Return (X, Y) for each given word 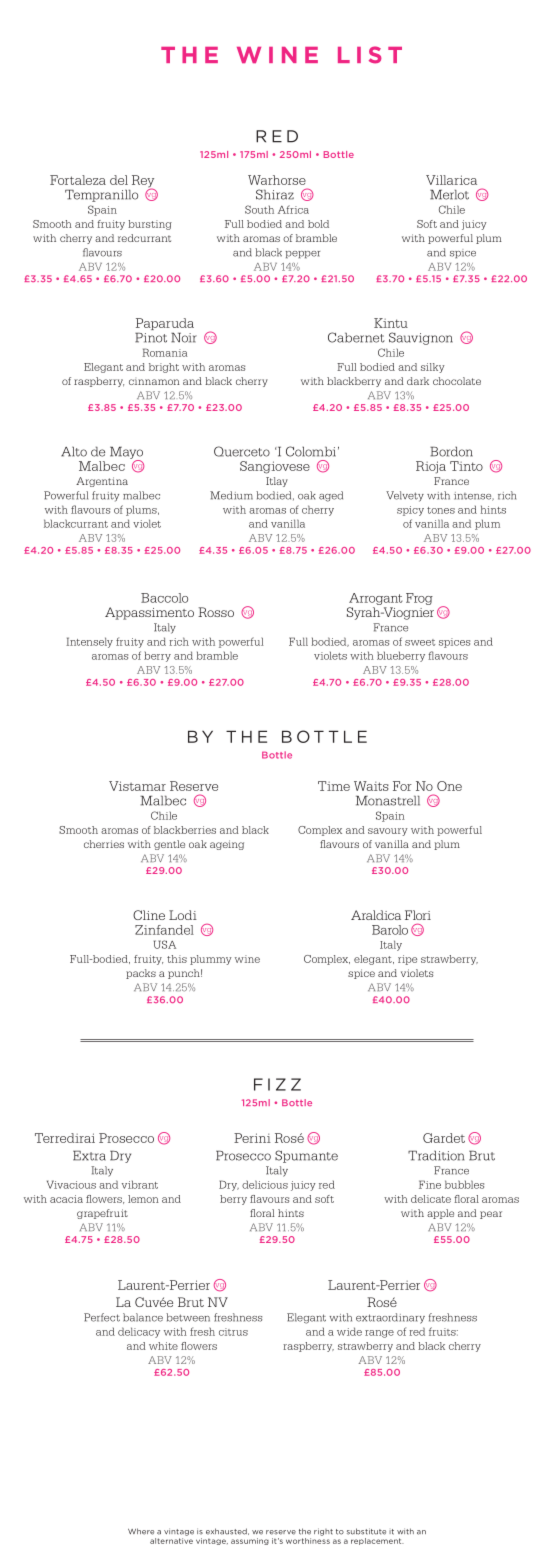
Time (334, 786)
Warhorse (277, 180)
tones (441, 510)
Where (141, 1531)
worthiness (308, 1539)
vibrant (140, 1184)
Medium (231, 495)
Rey (142, 182)
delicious (265, 1184)
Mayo (126, 453)
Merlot (449, 194)
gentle (169, 845)
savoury (388, 832)
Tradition (436, 1155)
